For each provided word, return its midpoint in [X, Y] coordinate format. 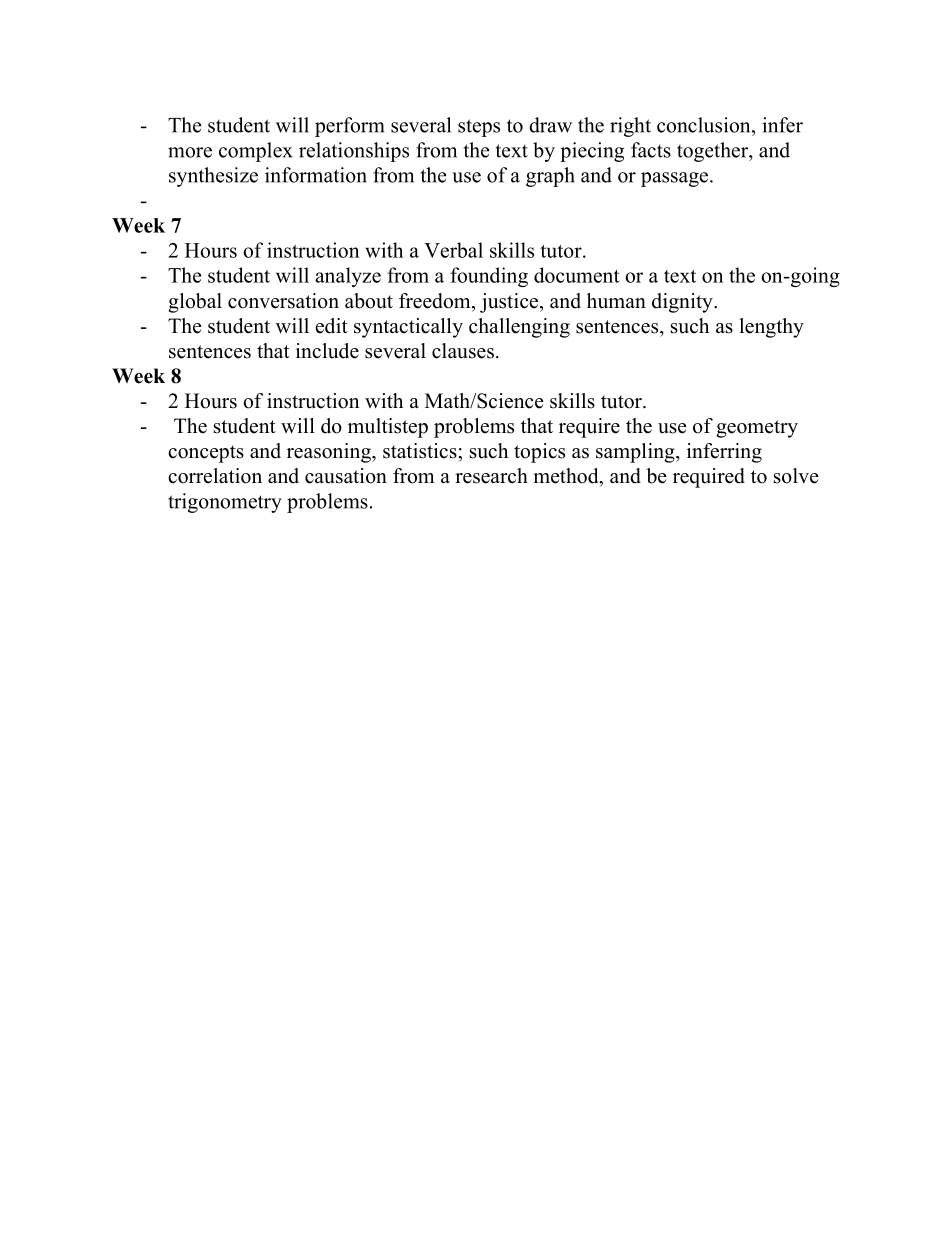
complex [256, 152]
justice [510, 303]
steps [479, 128]
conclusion [705, 125]
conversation [283, 301]
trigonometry [225, 503]
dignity [683, 303]
